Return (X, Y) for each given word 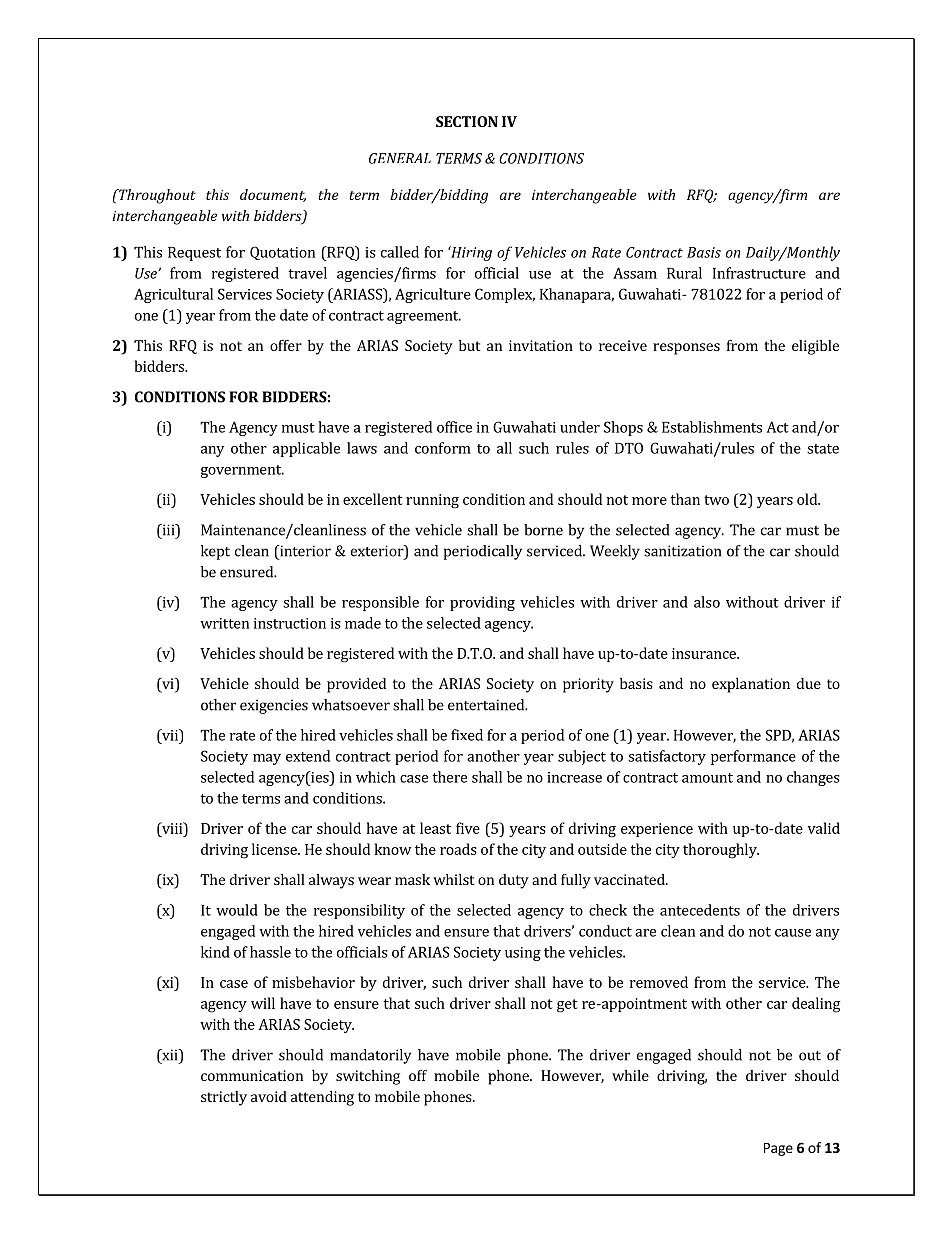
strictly (224, 1098)
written (224, 623)
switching (368, 1077)
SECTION (467, 121)
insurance (705, 653)
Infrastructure (759, 273)
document (273, 195)
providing (482, 603)
